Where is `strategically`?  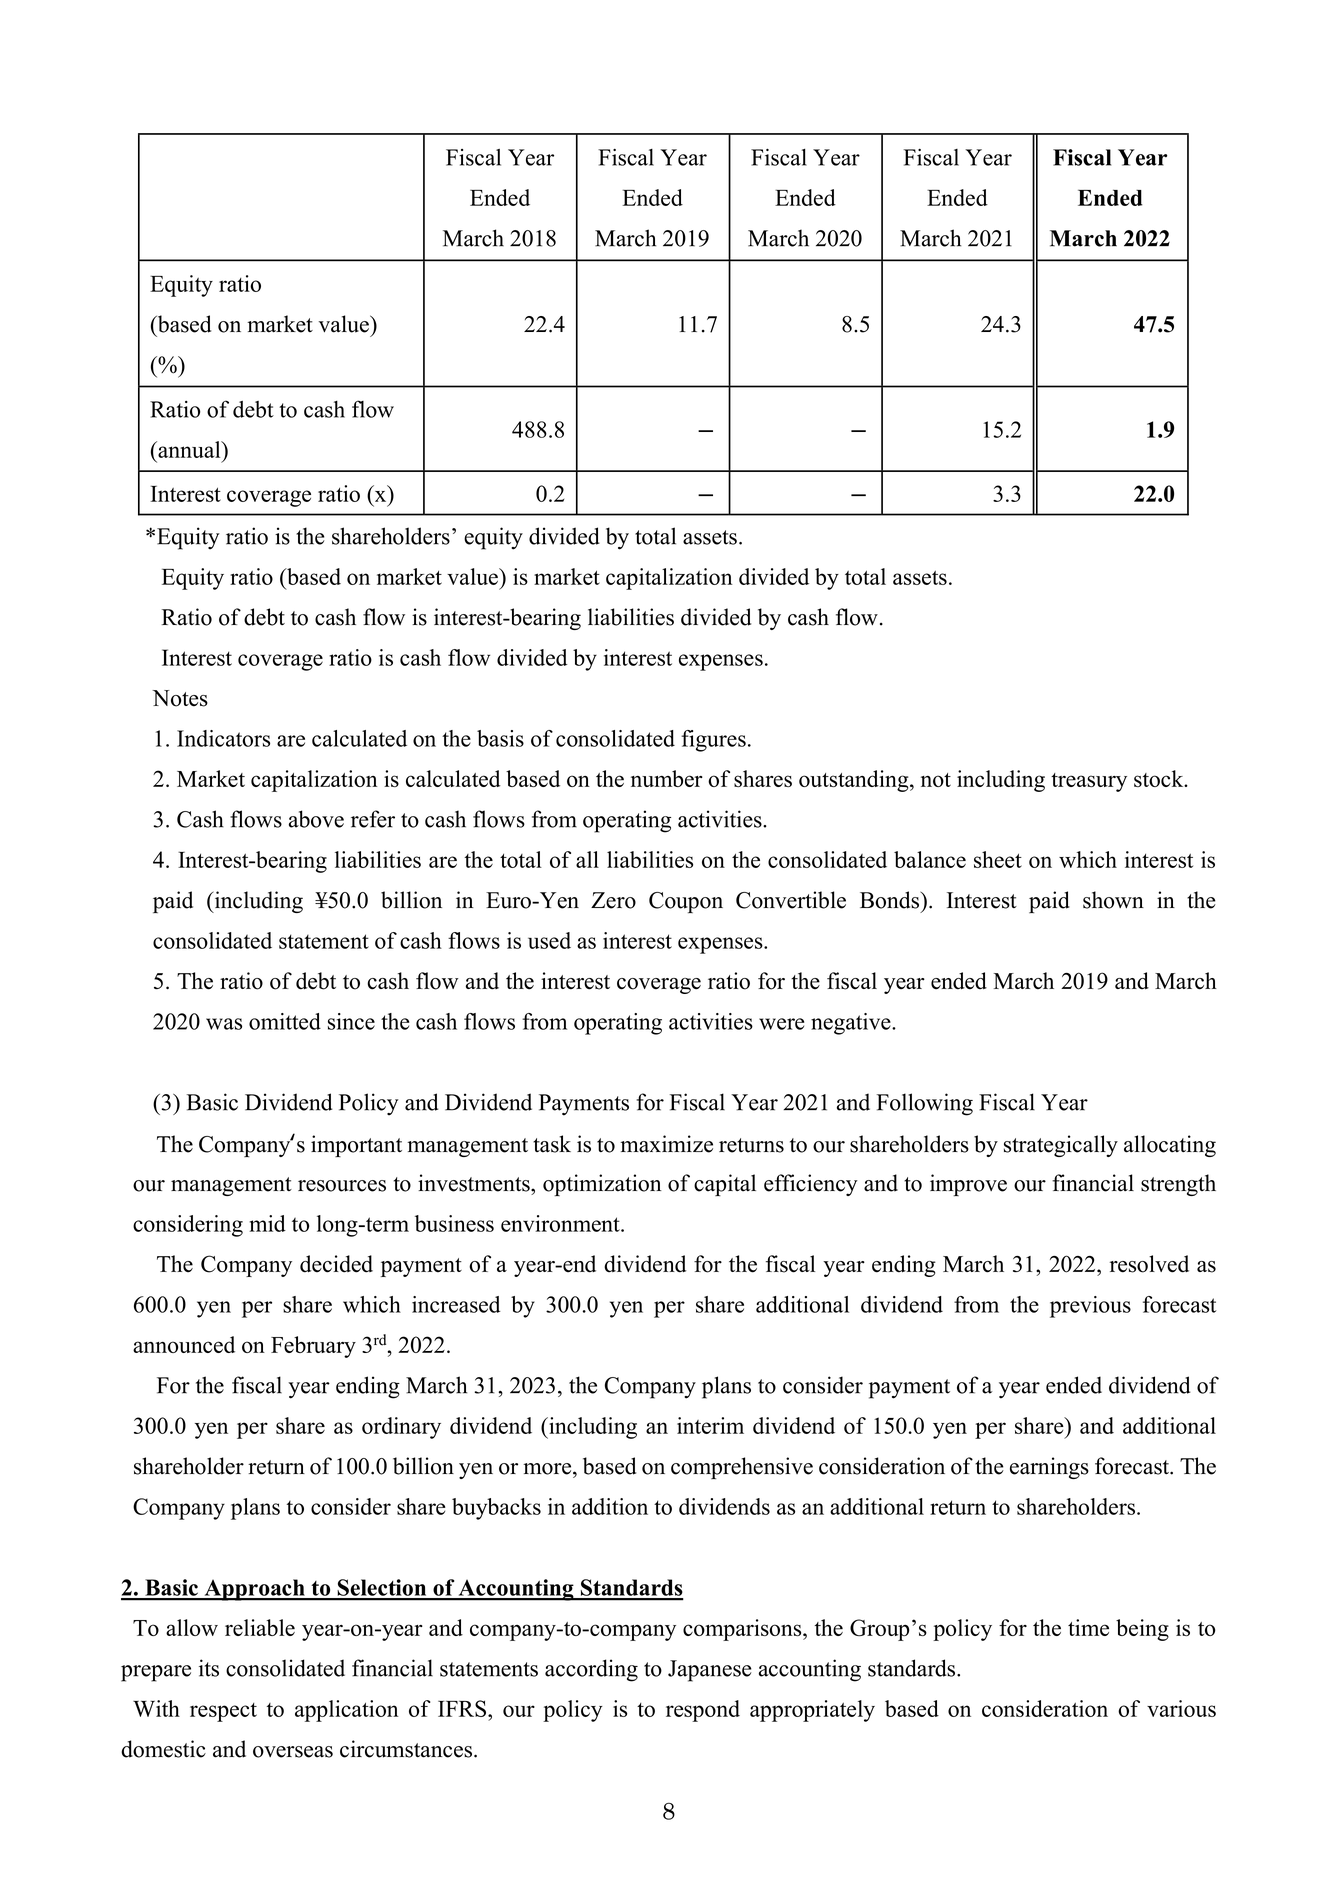 strategically is located at coordinates (1061, 1146).
